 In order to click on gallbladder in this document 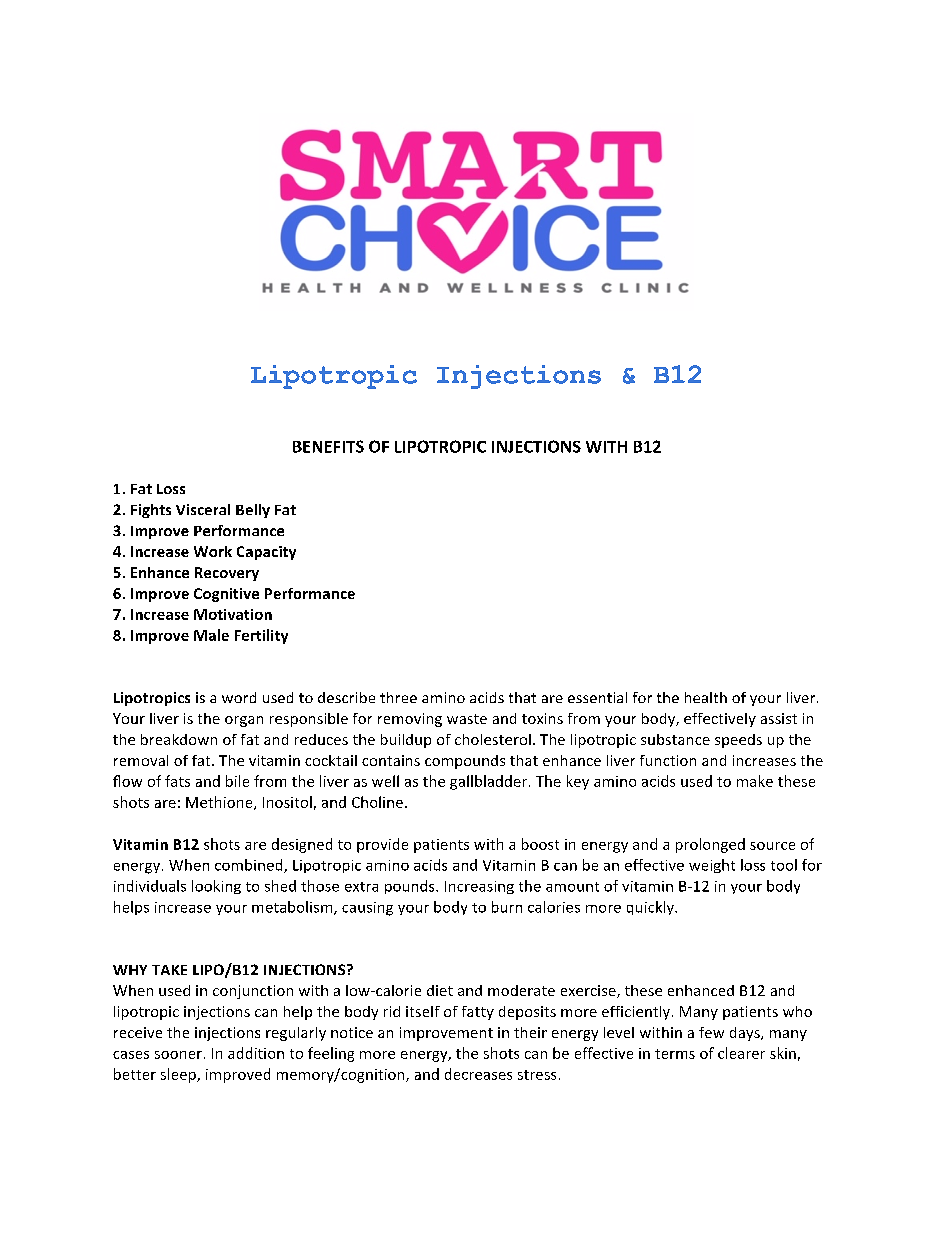, I will do `click(490, 782)`.
